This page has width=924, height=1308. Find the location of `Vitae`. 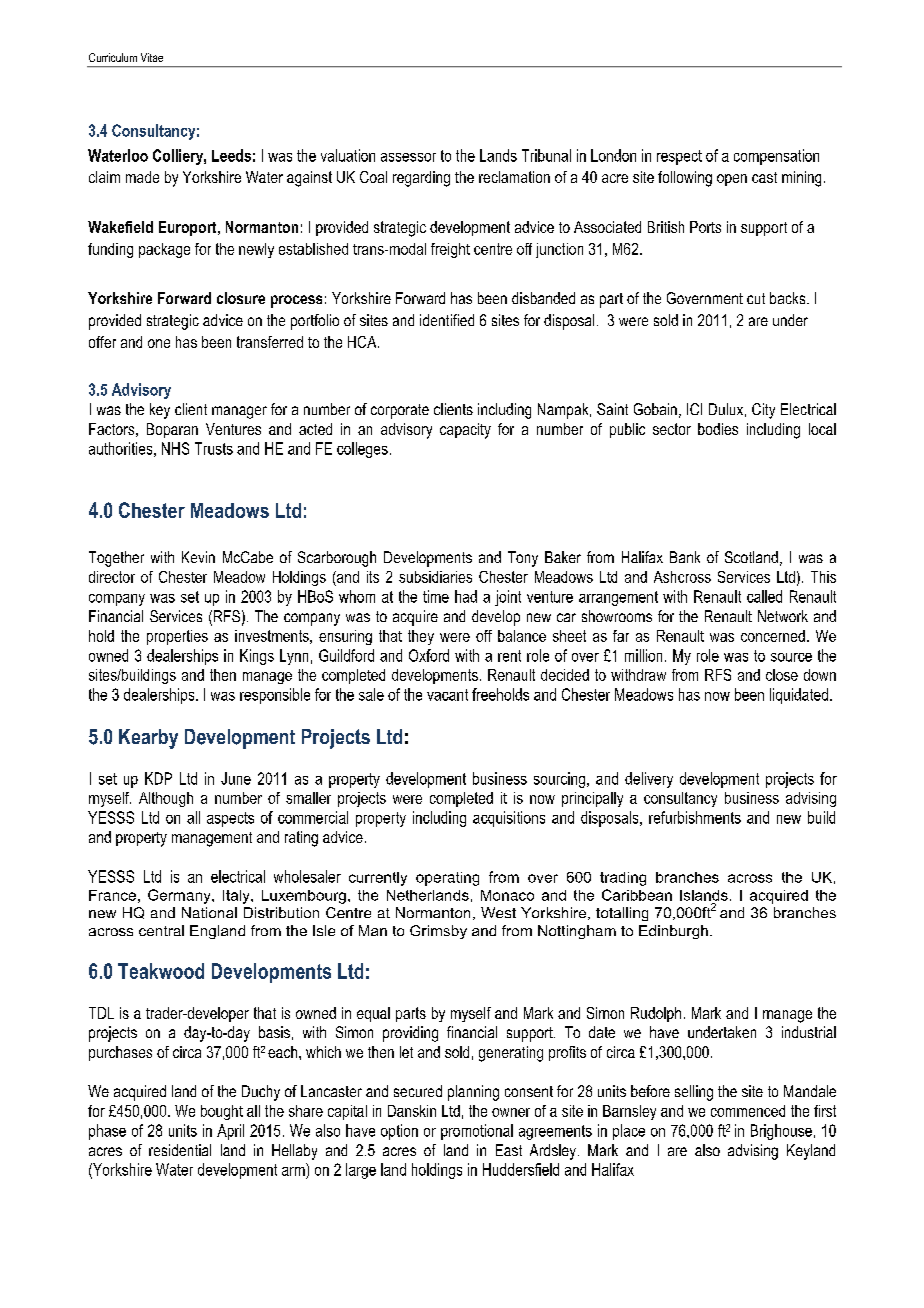

Vitae is located at coordinates (152, 57).
